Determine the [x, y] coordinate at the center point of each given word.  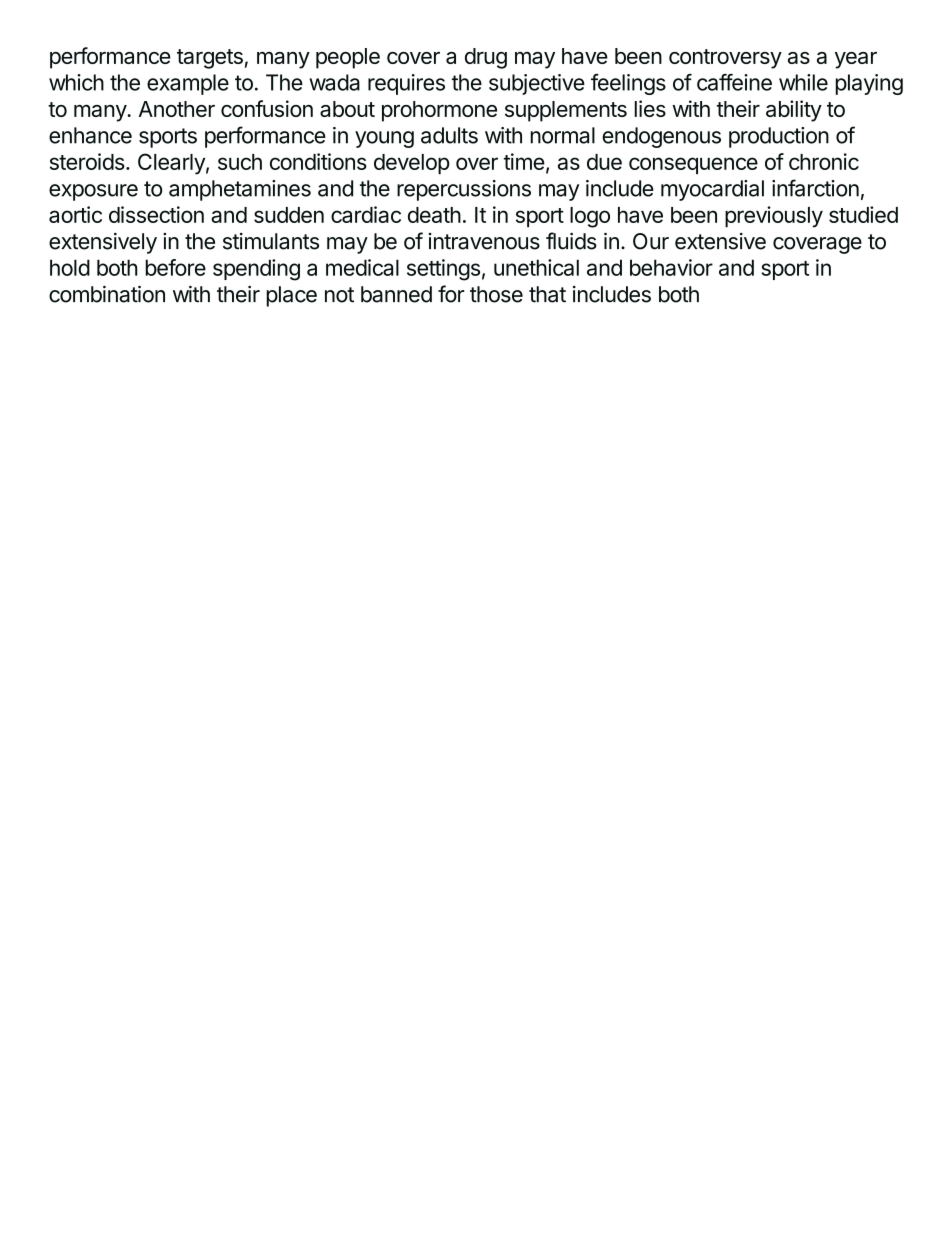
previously [774, 217]
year [856, 60]
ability [794, 111]
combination [107, 294]
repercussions [464, 190]
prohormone [439, 111]
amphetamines [240, 190]
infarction [815, 188]
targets [210, 59]
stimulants [271, 241]
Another [177, 109]
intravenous [484, 241]
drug [486, 58]
